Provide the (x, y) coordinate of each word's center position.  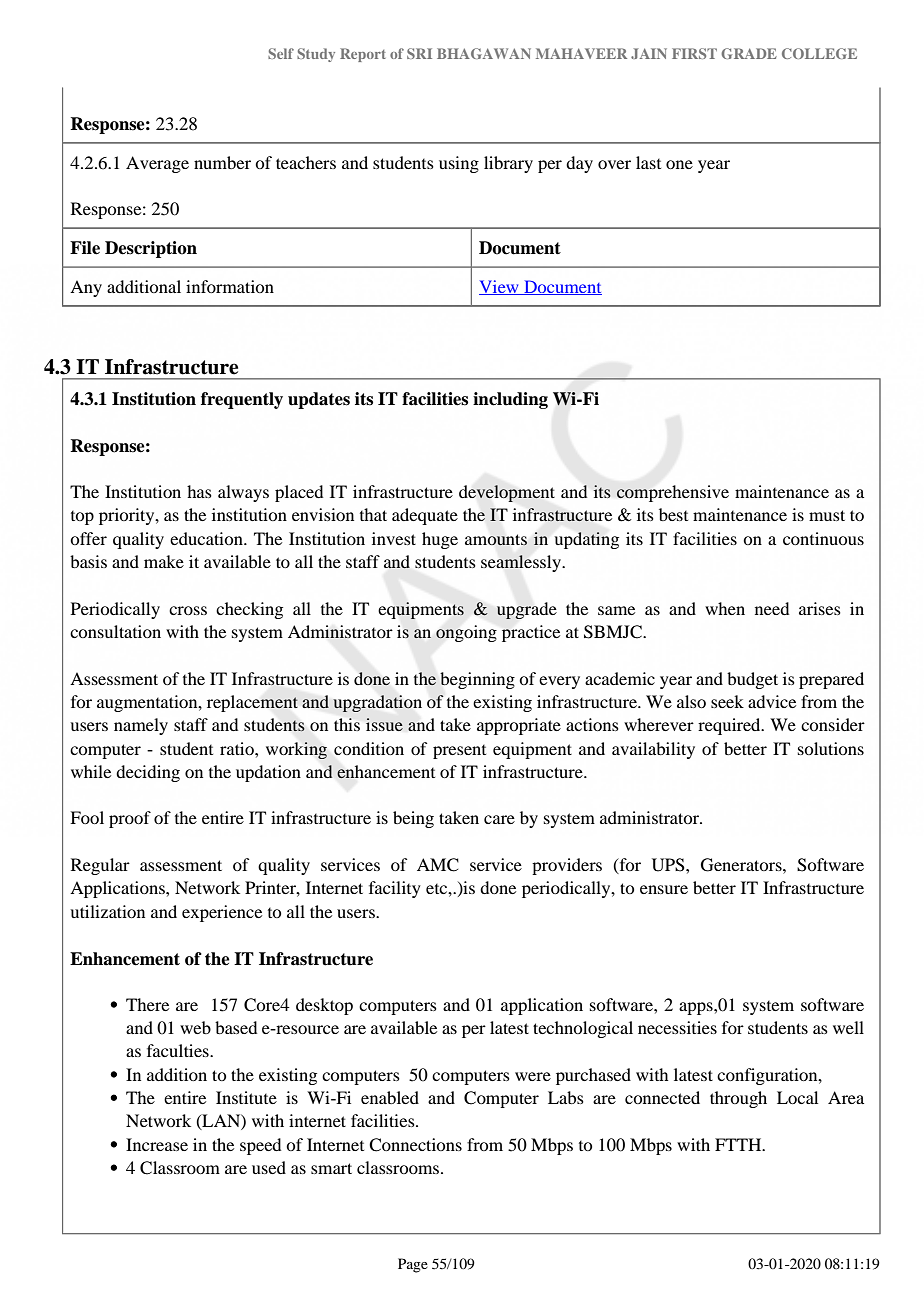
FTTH (739, 1144)
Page (413, 1265)
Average (157, 164)
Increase (157, 1144)
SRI (419, 53)
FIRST (694, 53)
